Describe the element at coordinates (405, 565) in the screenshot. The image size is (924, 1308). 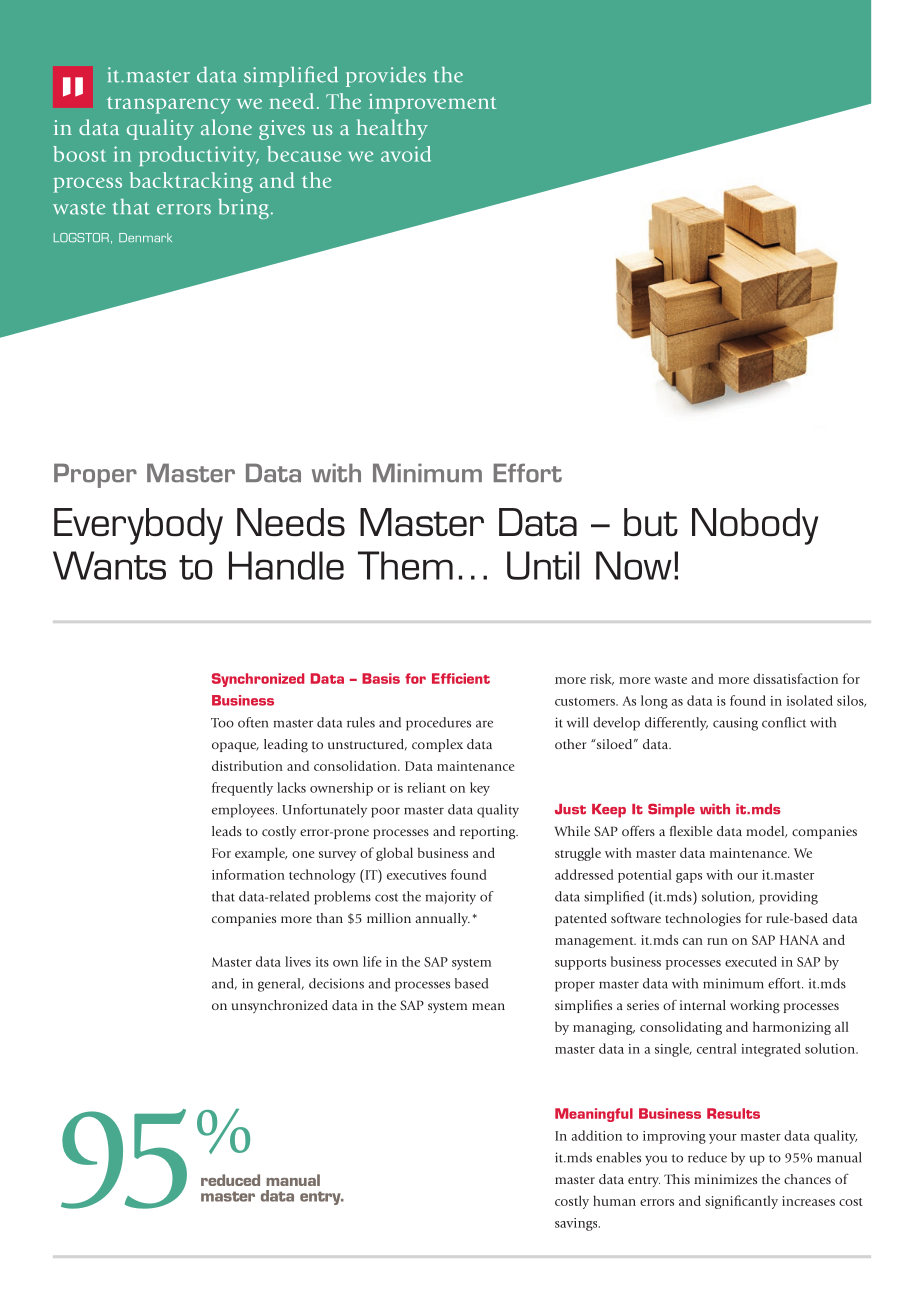
I see `Them` at that location.
